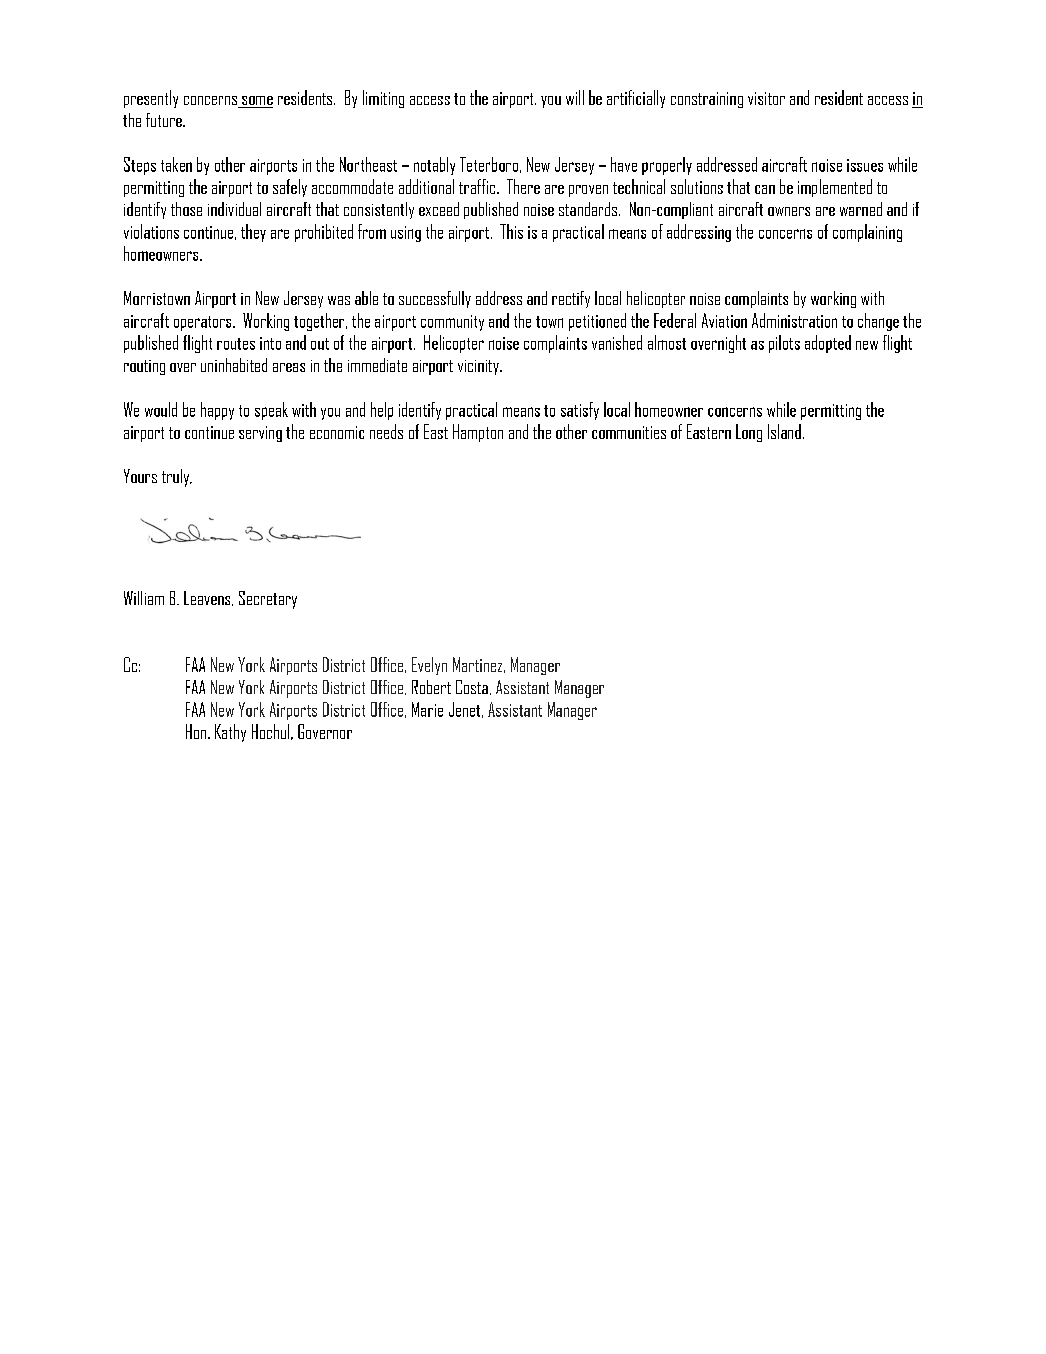  What do you see at coordinates (452, 323) in the screenshot?
I see `community` at bounding box center [452, 323].
